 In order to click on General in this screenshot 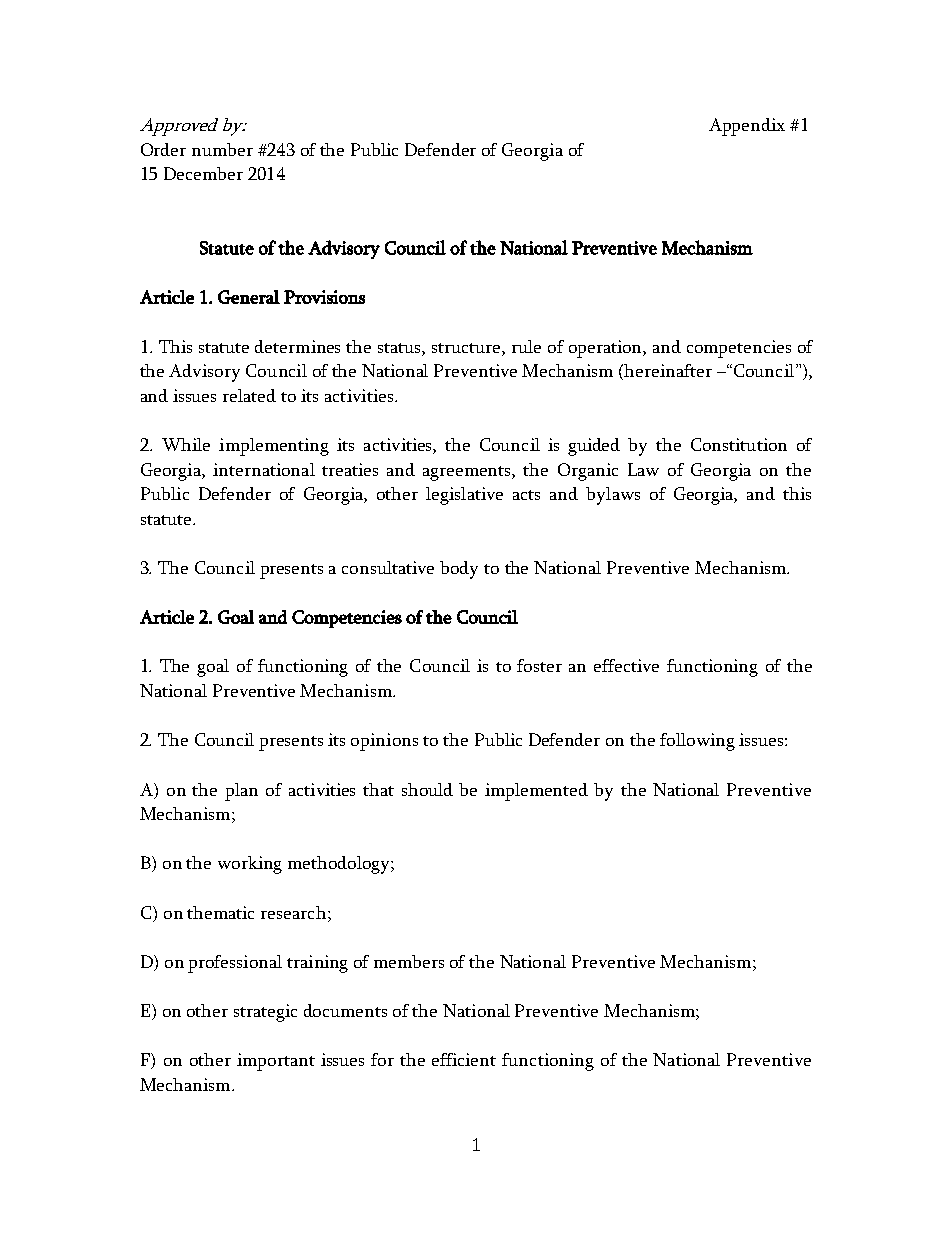, I will do `click(249, 297)`.
